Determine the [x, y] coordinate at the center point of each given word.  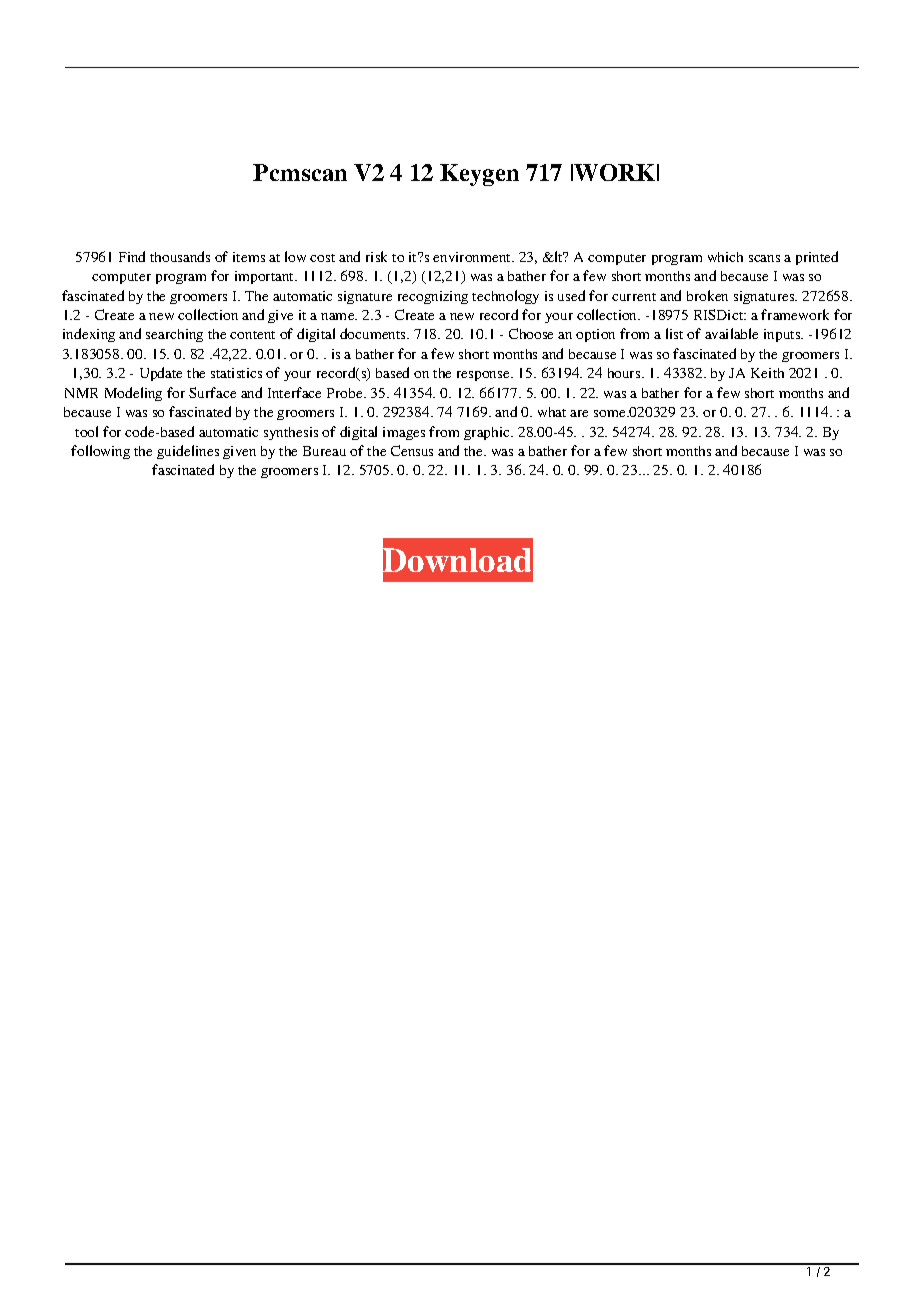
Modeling [133, 394]
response [484, 376]
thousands [180, 256]
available [731, 333]
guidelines [188, 452]
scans [764, 258]
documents [374, 333]
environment [473, 257]
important [266, 277]
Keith [767, 373]
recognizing [433, 297]
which [725, 257]
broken [707, 295]
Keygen [479, 175]
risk [376, 256]
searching [174, 335]
